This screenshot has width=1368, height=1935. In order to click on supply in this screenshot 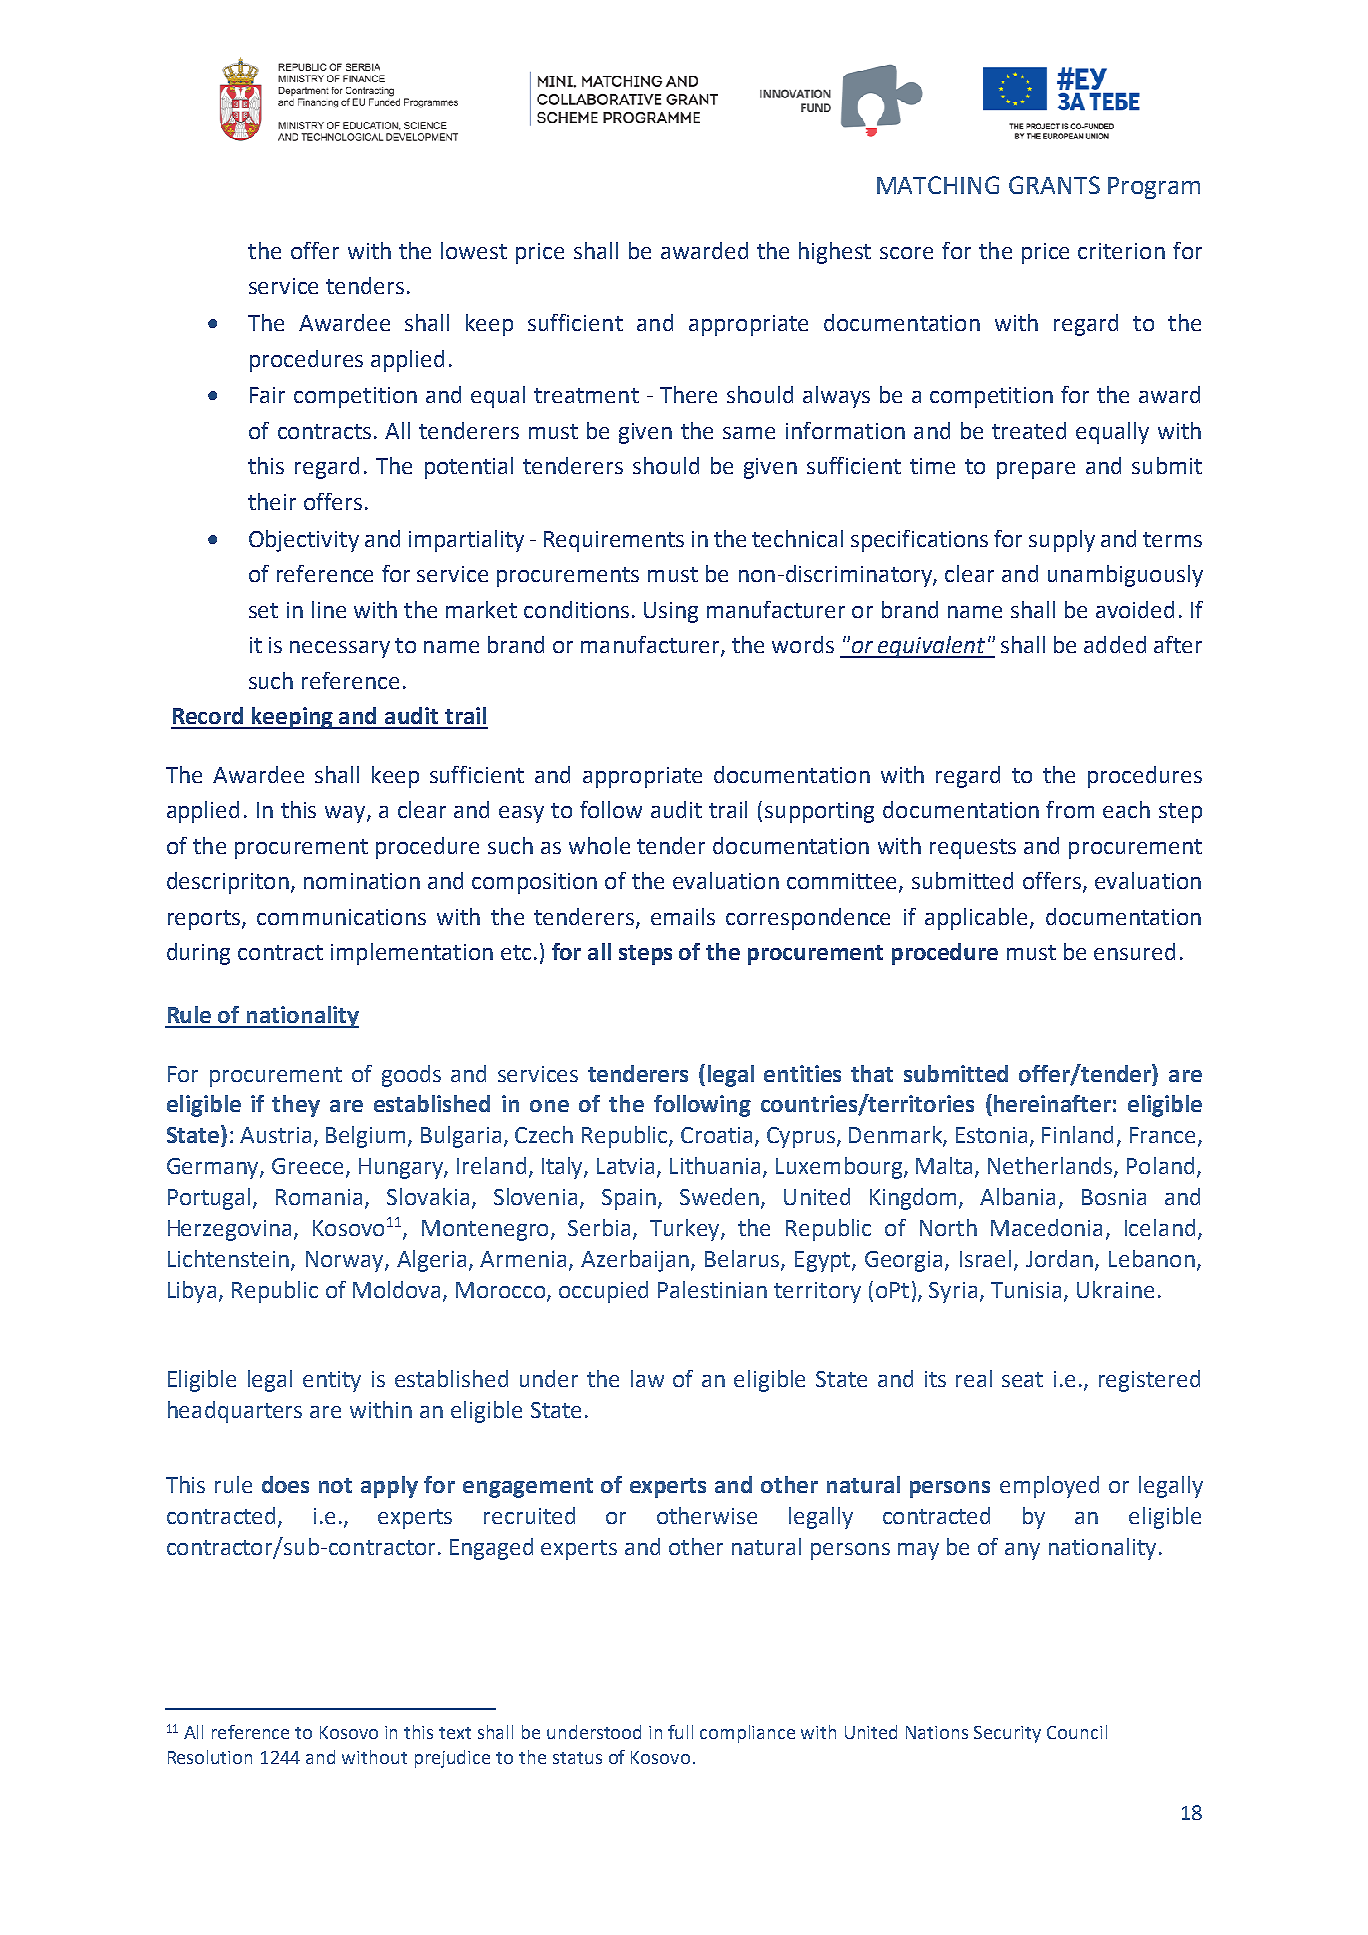, I will do `click(1062, 541)`.
